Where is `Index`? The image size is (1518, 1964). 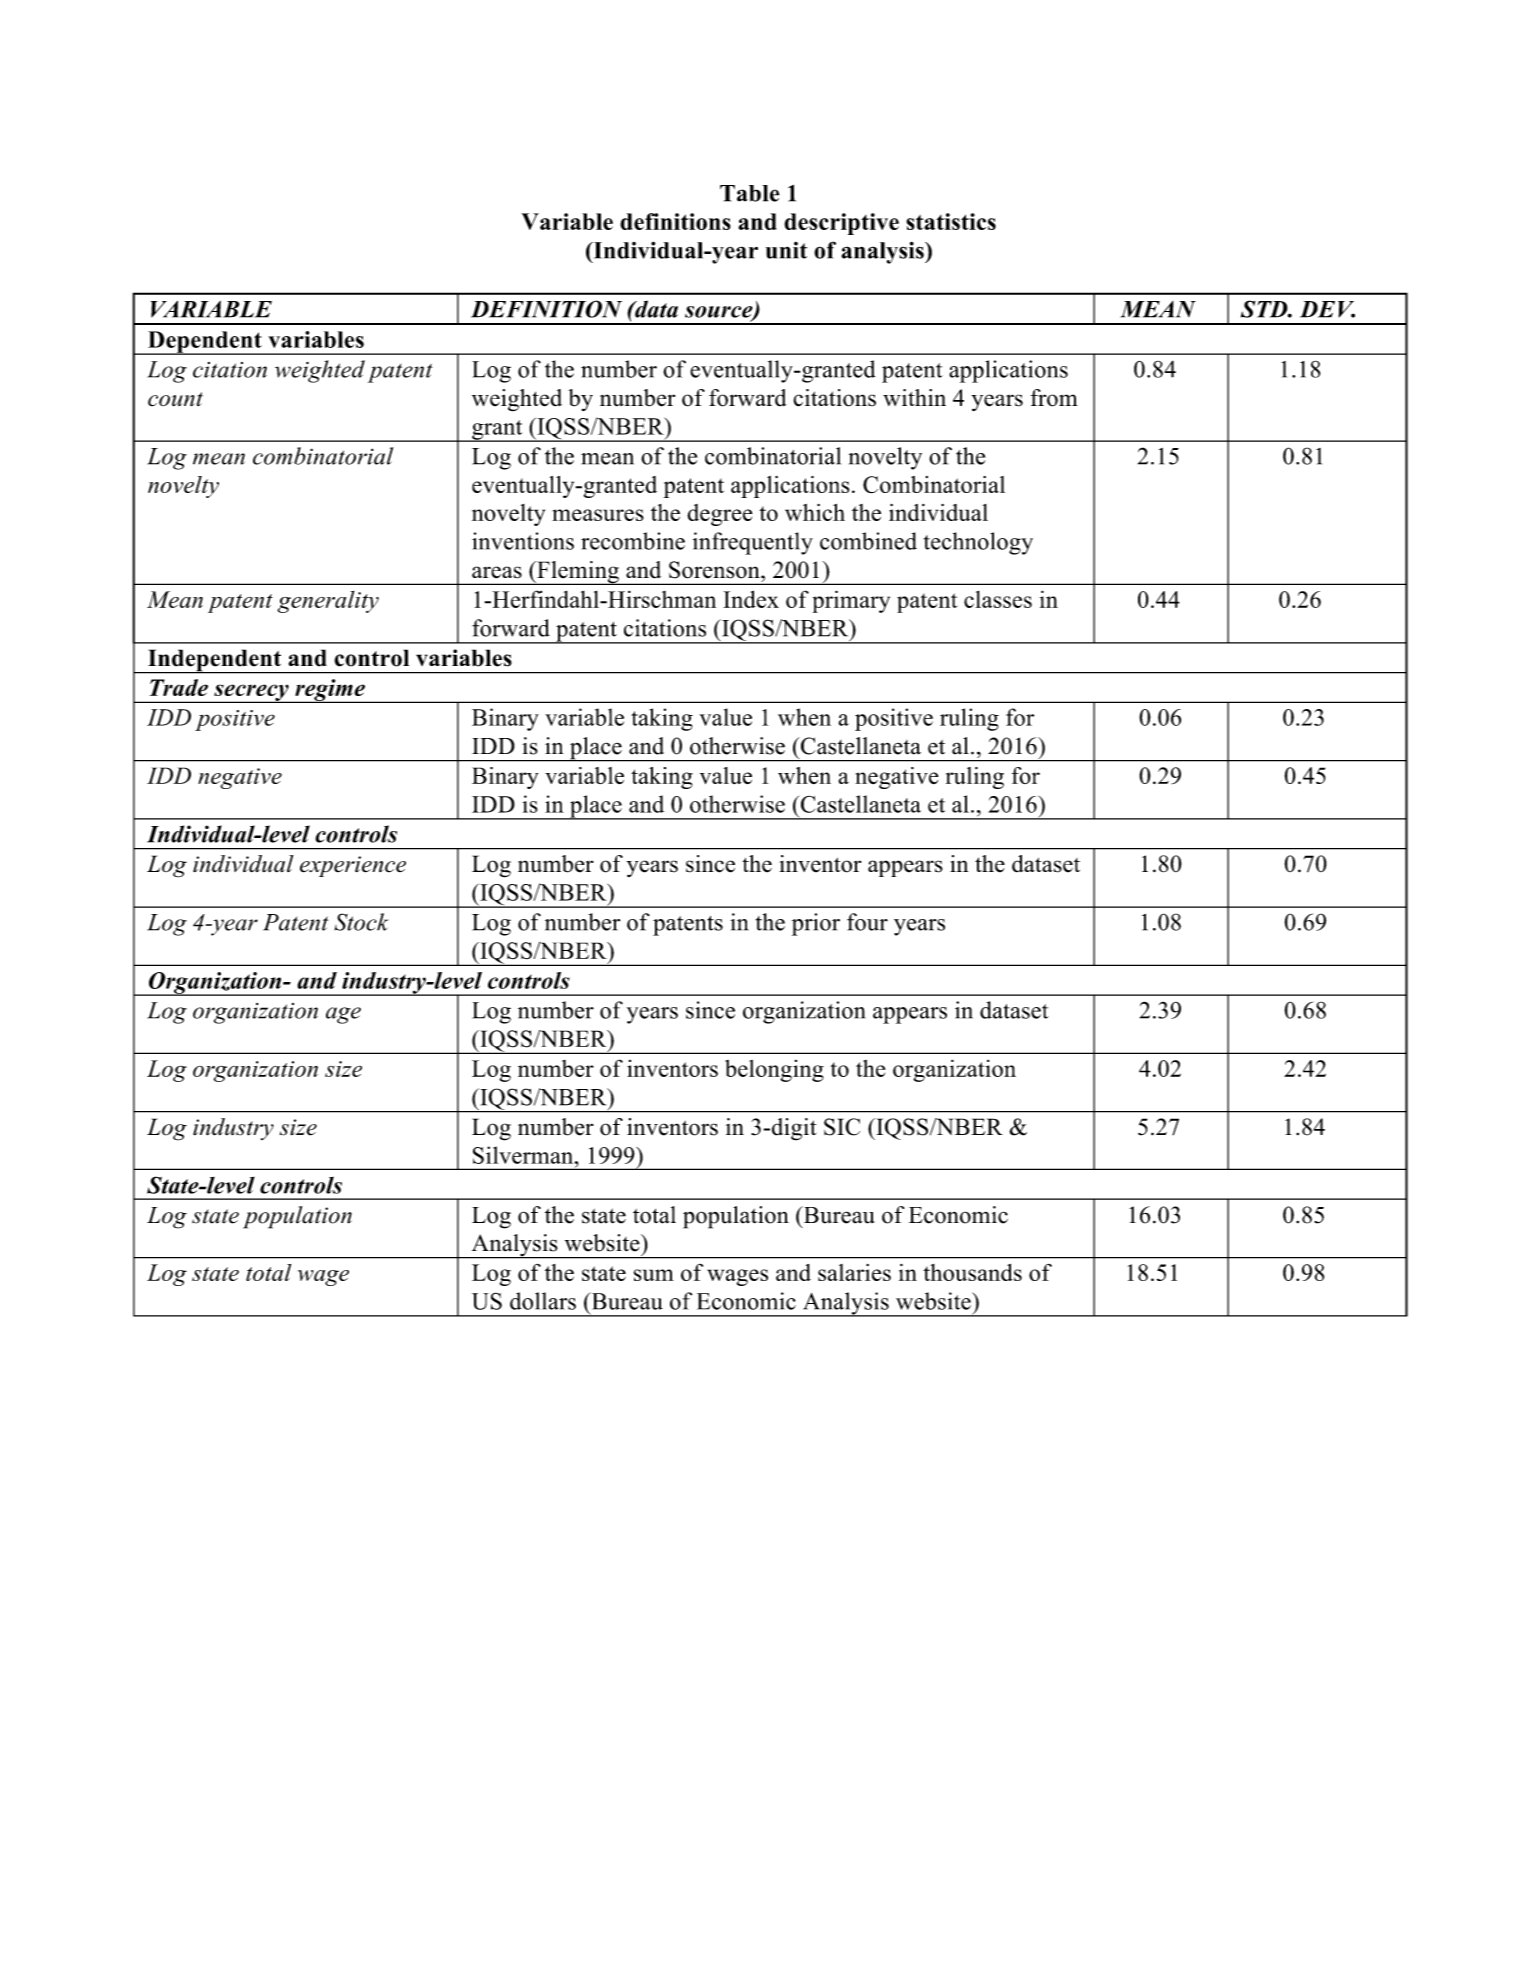
Index is located at coordinates (751, 599).
